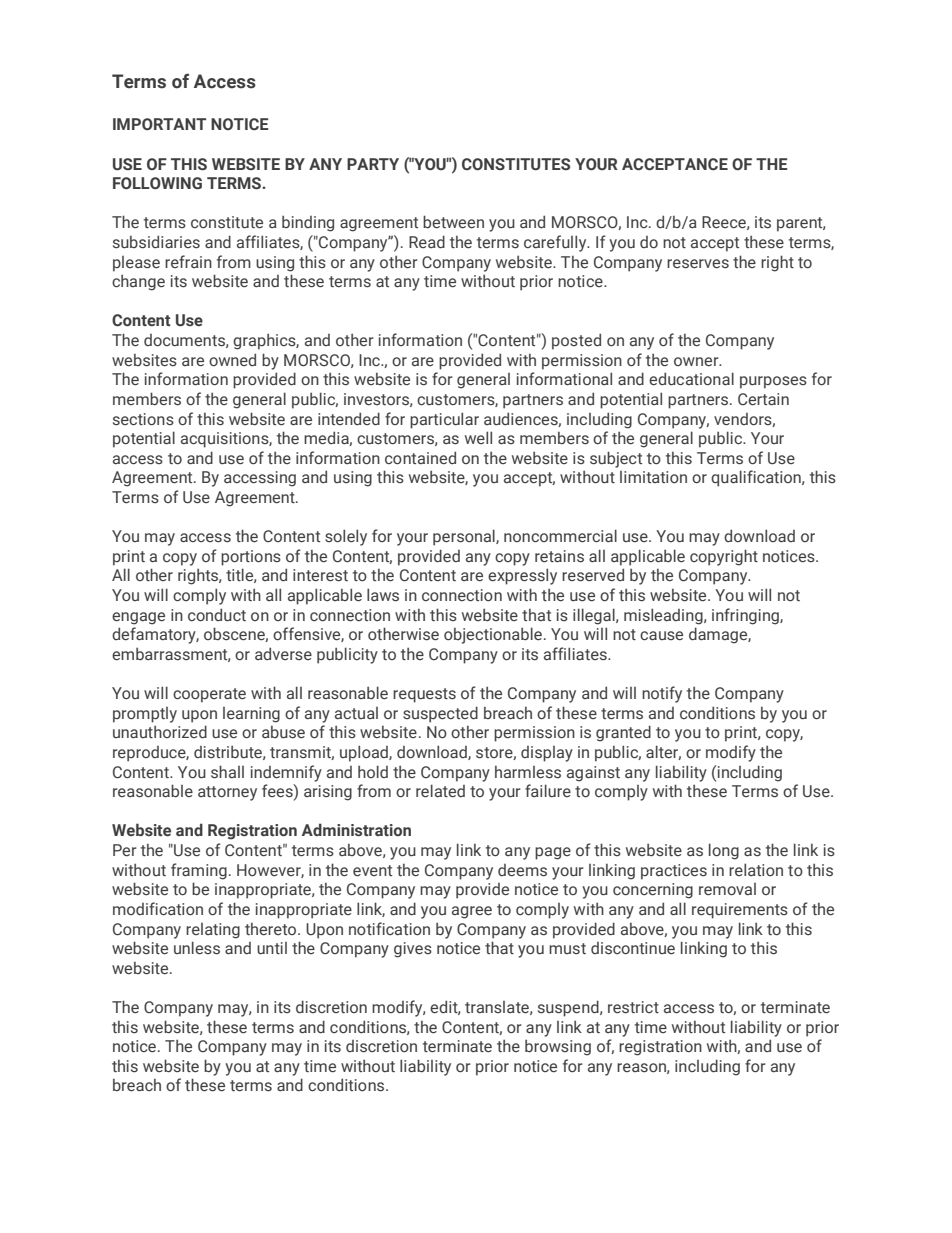 The width and height of the document is (952, 1233). Describe the element at coordinates (143, 419) in the document. I see `sections` at that location.
